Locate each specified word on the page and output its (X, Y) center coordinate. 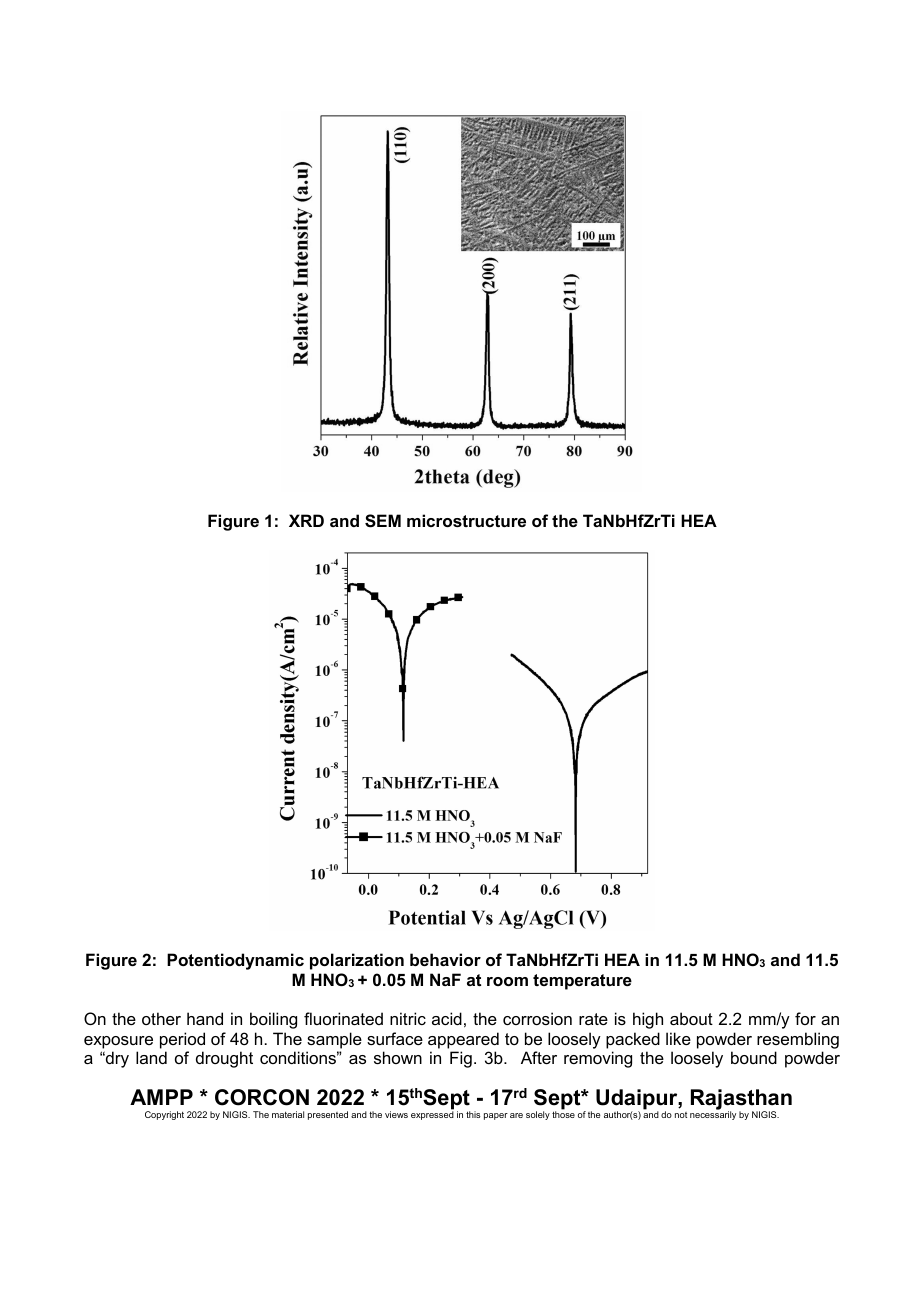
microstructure (466, 520)
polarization (357, 961)
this (473, 1114)
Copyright (164, 1115)
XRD (306, 520)
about (691, 1018)
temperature (582, 982)
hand (205, 1018)
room (507, 981)
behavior (445, 959)
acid (447, 1018)
